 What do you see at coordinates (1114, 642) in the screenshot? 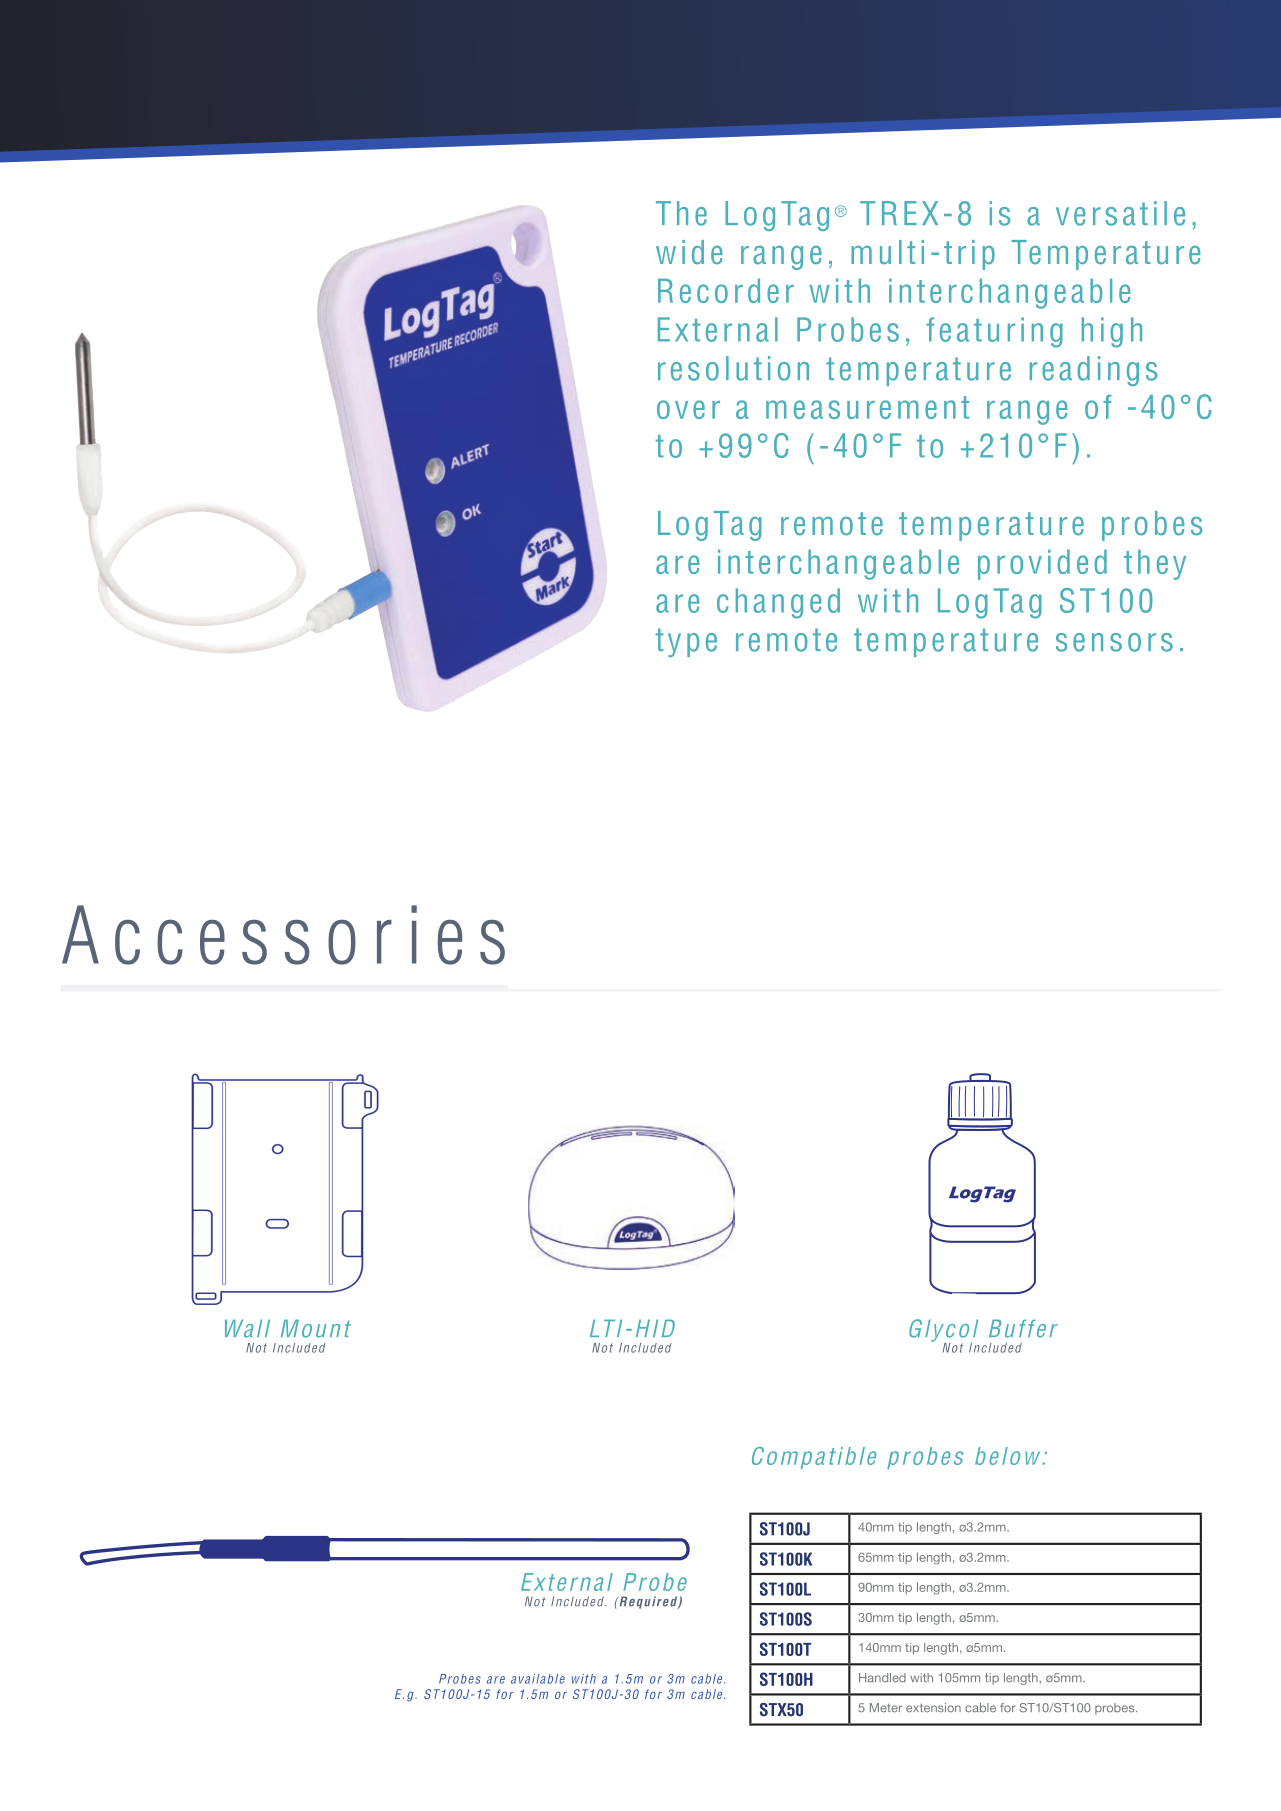
I see `sensors` at bounding box center [1114, 642].
